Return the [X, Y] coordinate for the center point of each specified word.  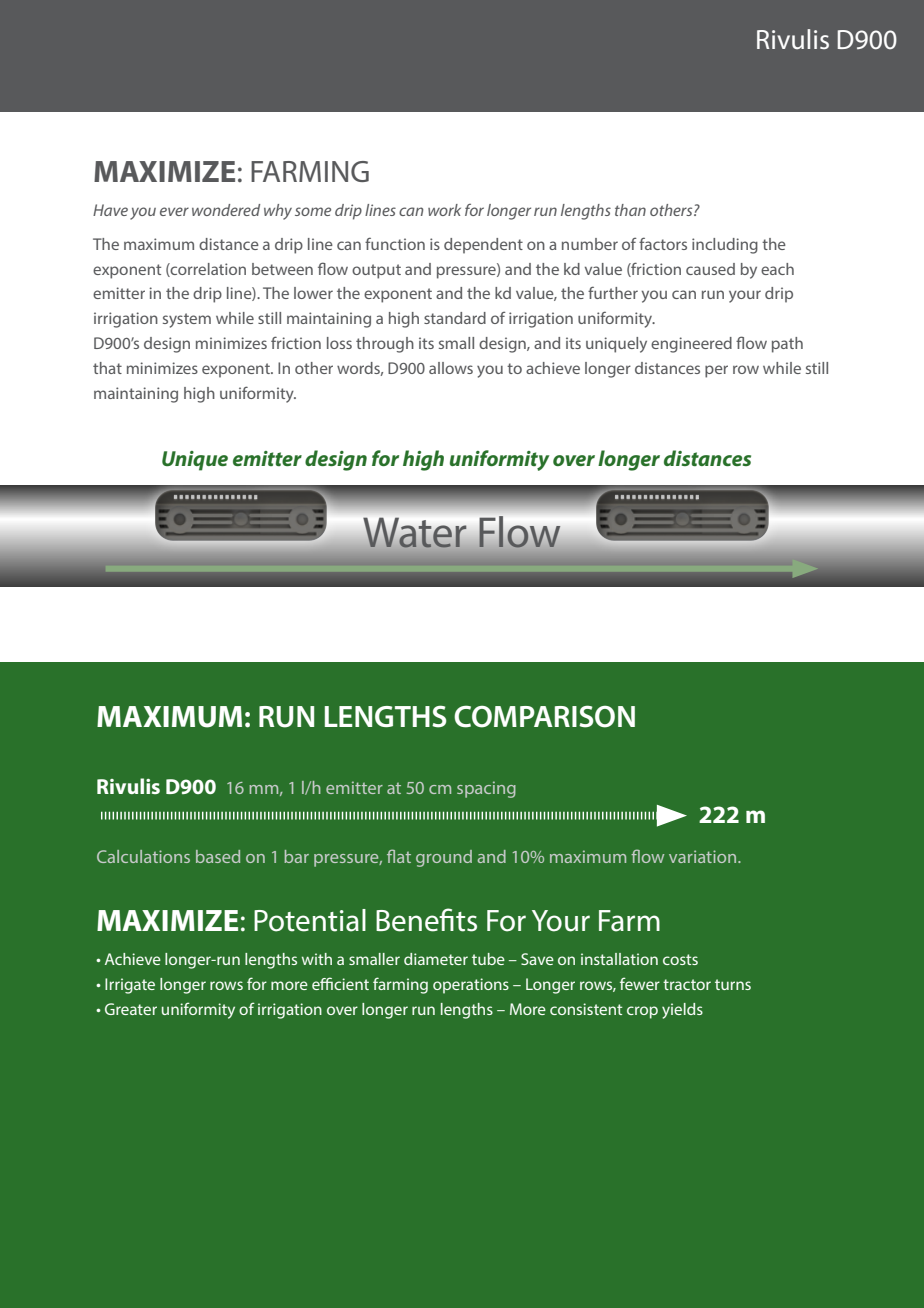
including [725, 246]
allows [451, 368]
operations [471, 986]
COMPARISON [544, 716]
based [218, 856]
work [444, 210]
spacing [486, 789]
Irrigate [130, 986]
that [107, 368]
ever [174, 211]
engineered [691, 345]
